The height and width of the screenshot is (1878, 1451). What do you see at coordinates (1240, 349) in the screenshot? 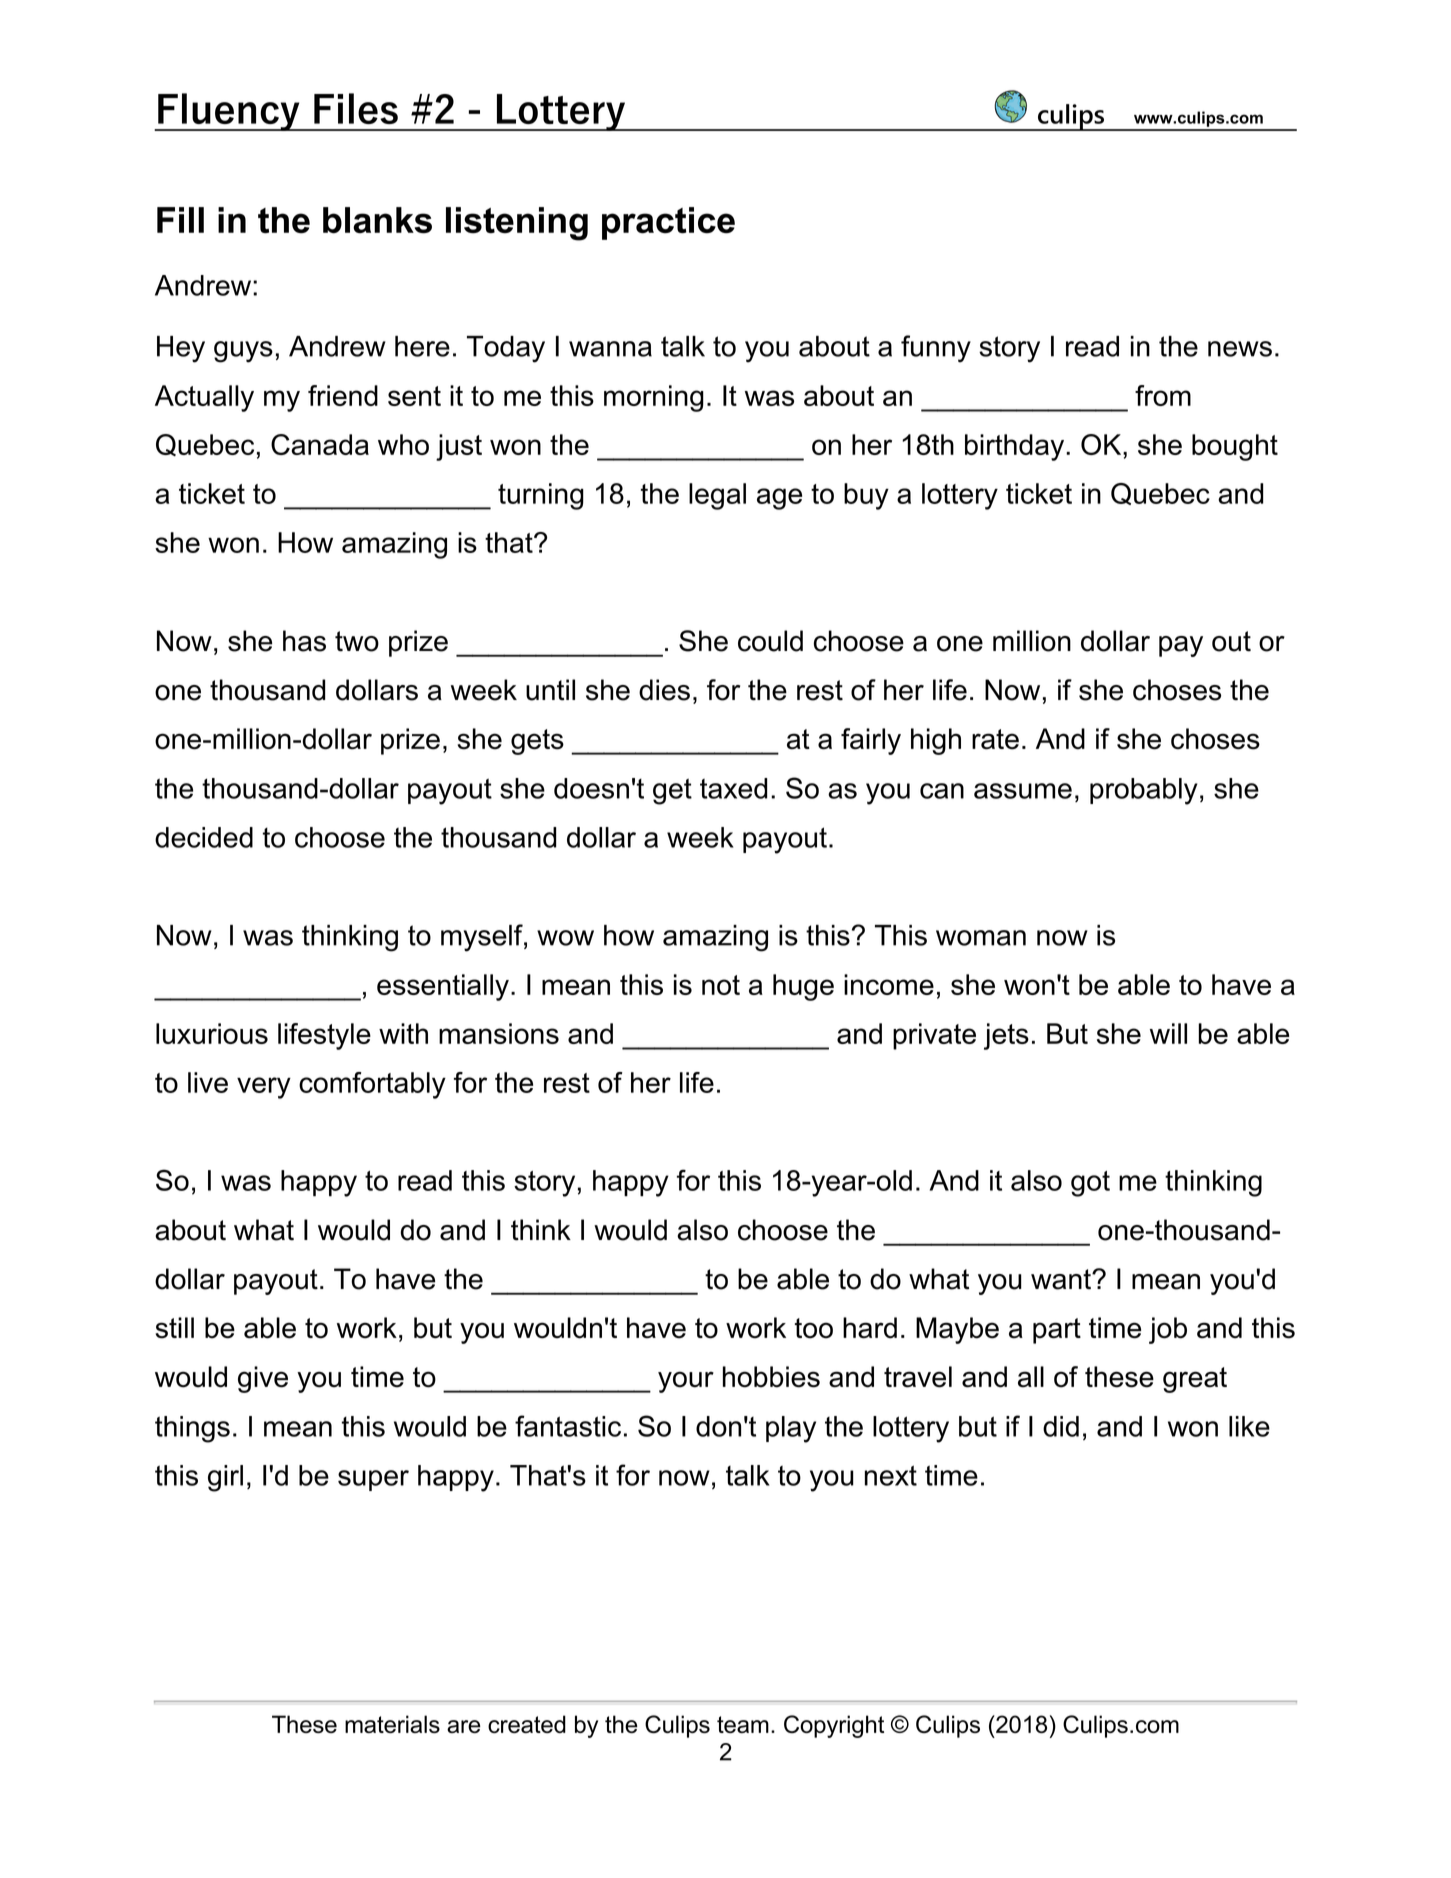
I see `news` at bounding box center [1240, 349].
